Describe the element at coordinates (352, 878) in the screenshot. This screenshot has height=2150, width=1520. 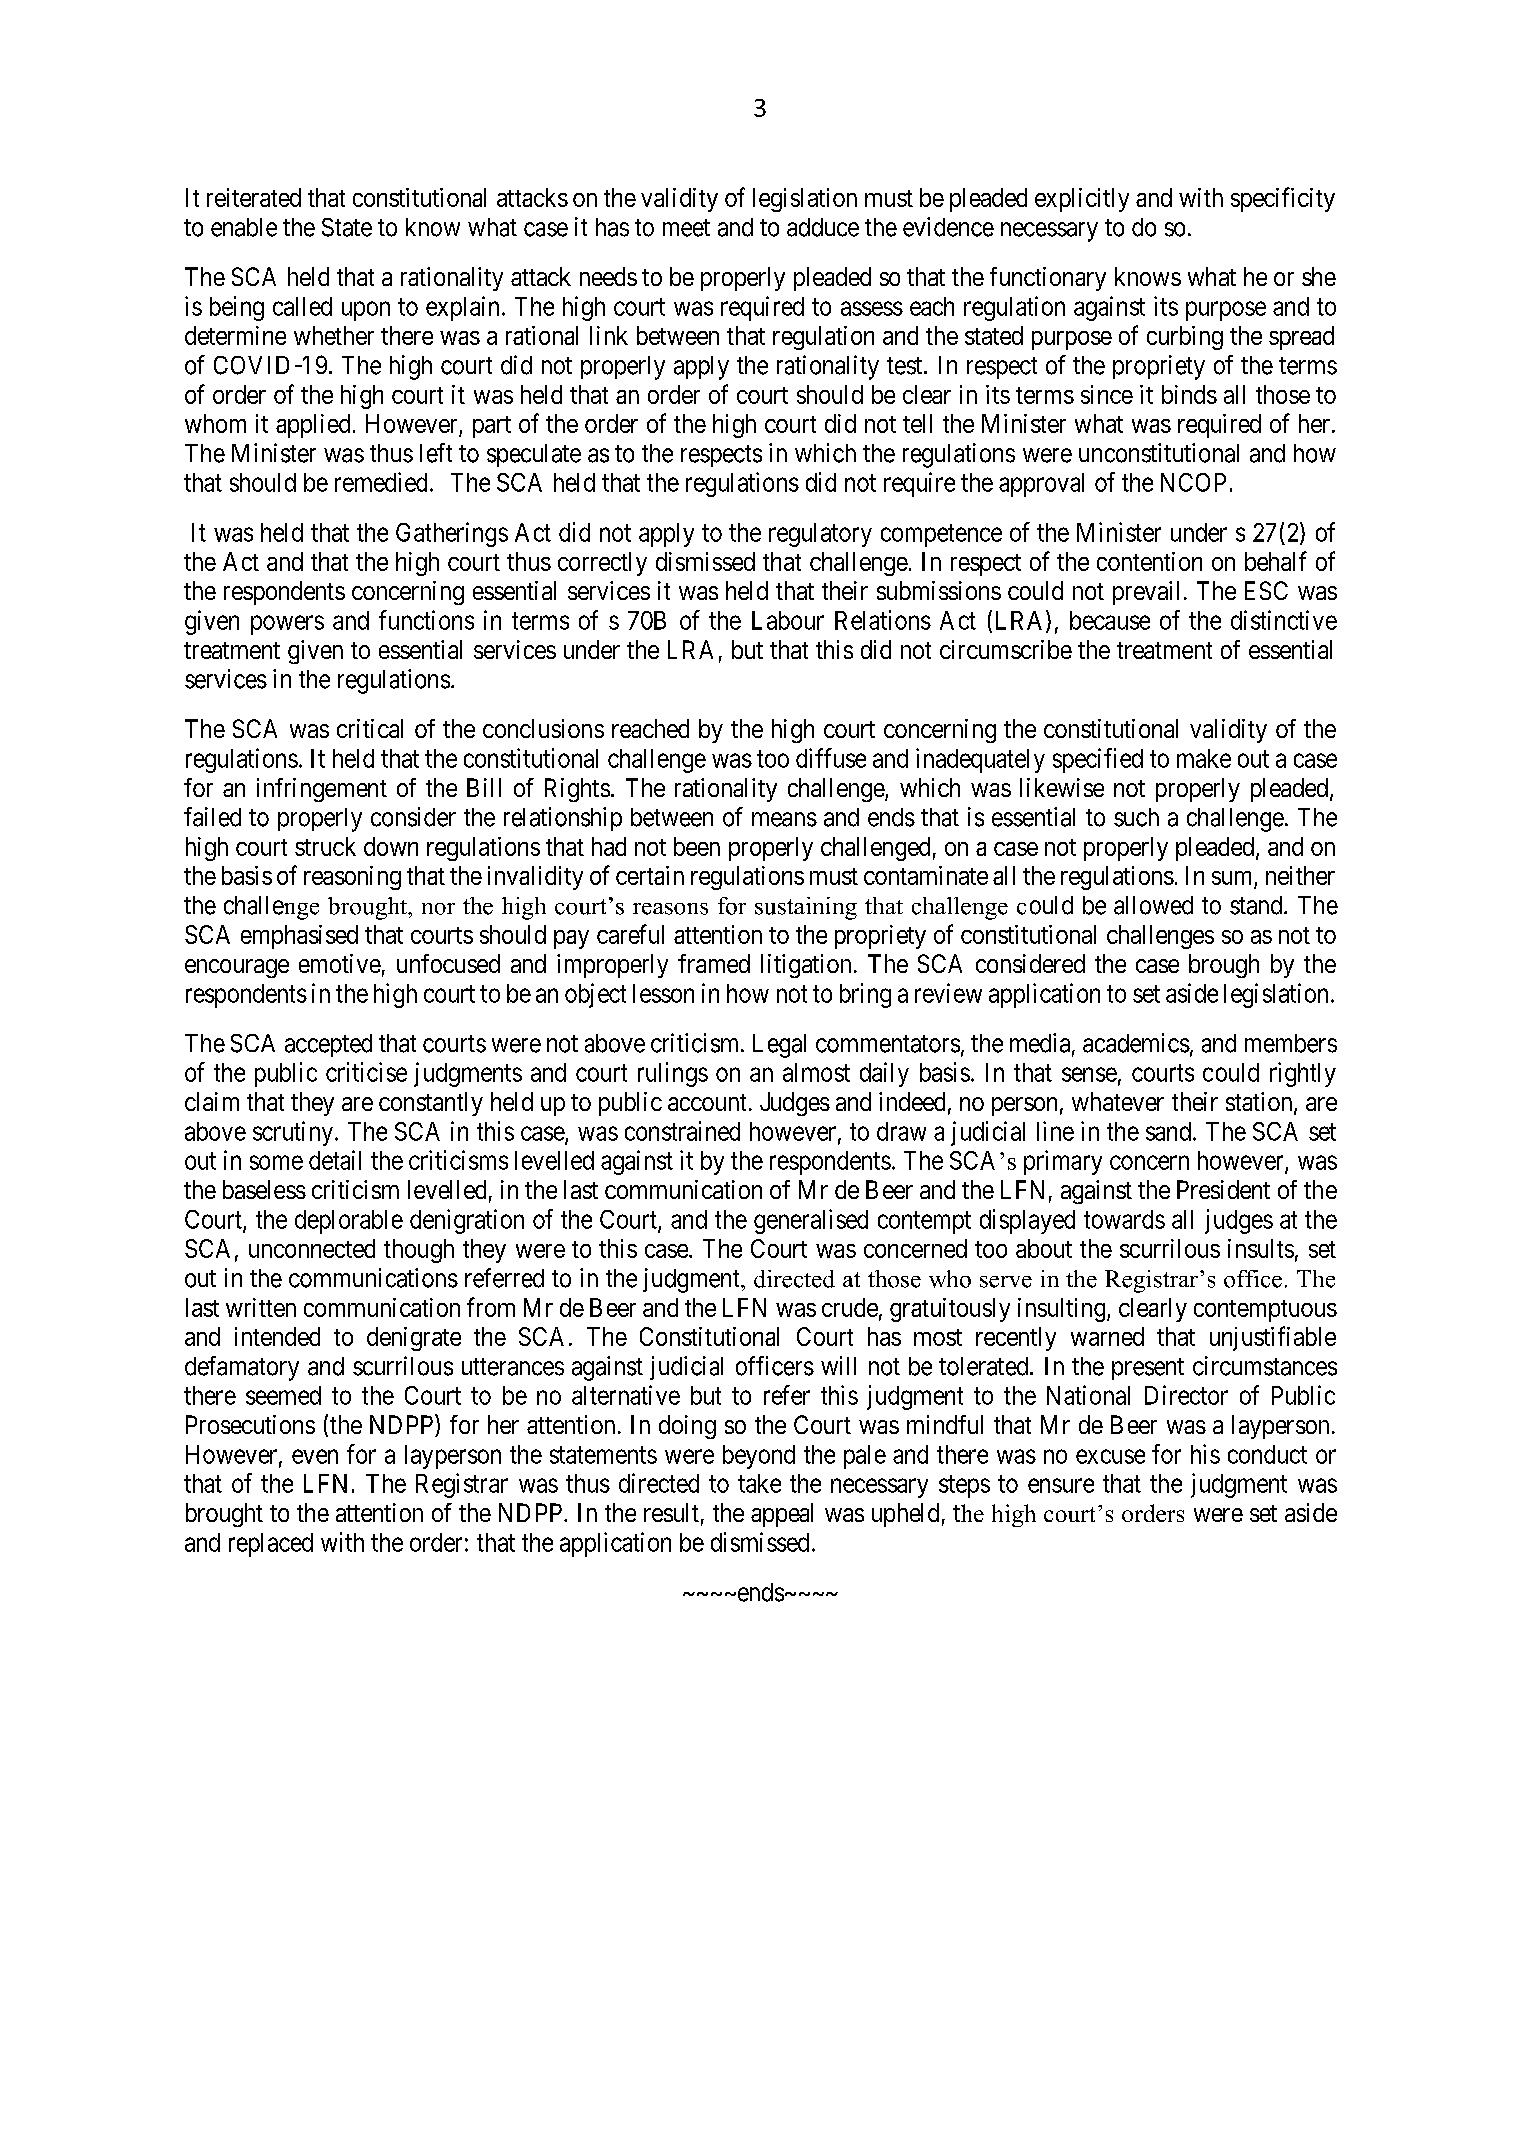
I see `reasoning` at that location.
